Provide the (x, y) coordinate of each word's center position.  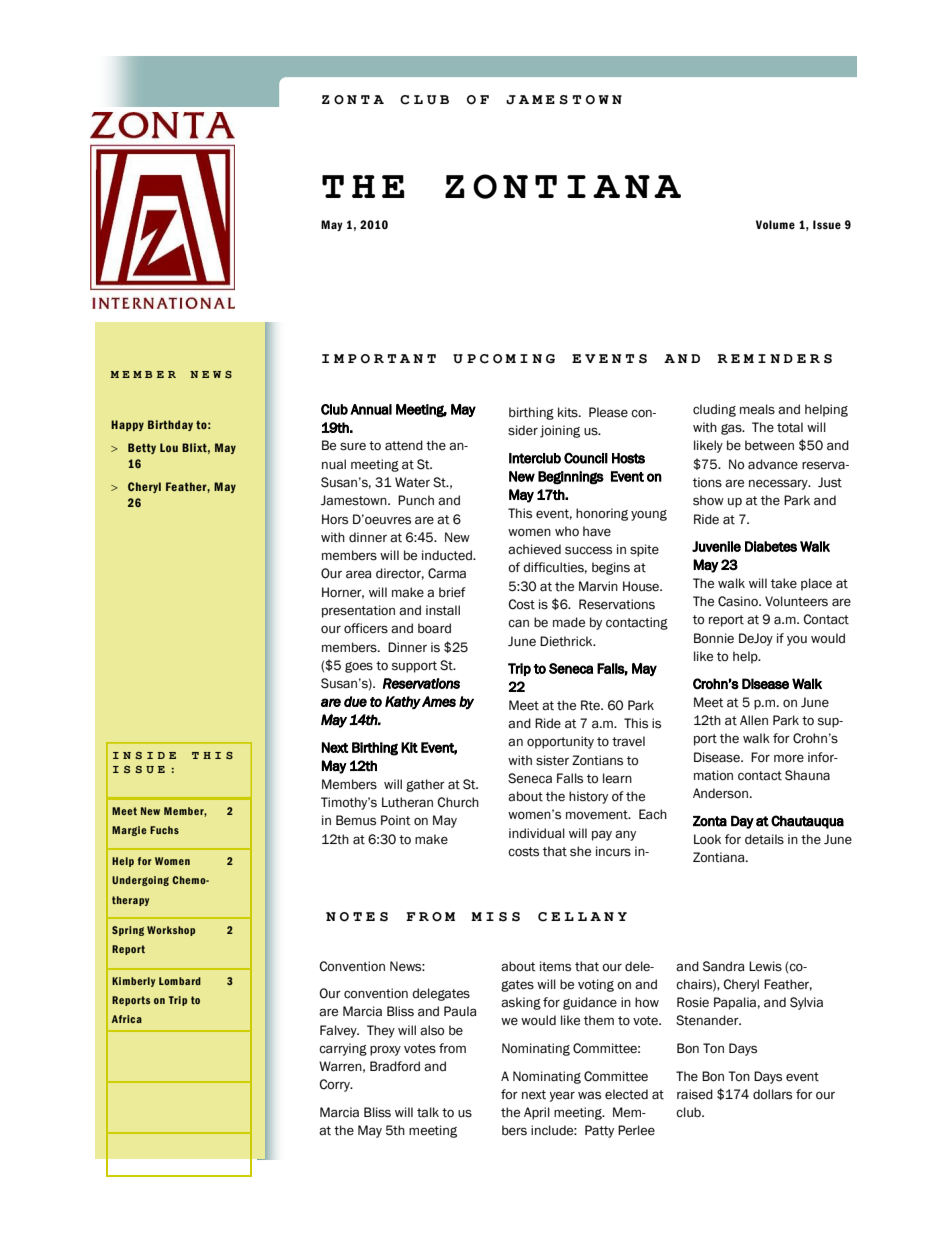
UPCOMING (504, 359)
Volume (775, 225)
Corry (335, 1085)
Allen (754, 720)
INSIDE (144, 755)
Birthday (170, 425)
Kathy (403, 703)
